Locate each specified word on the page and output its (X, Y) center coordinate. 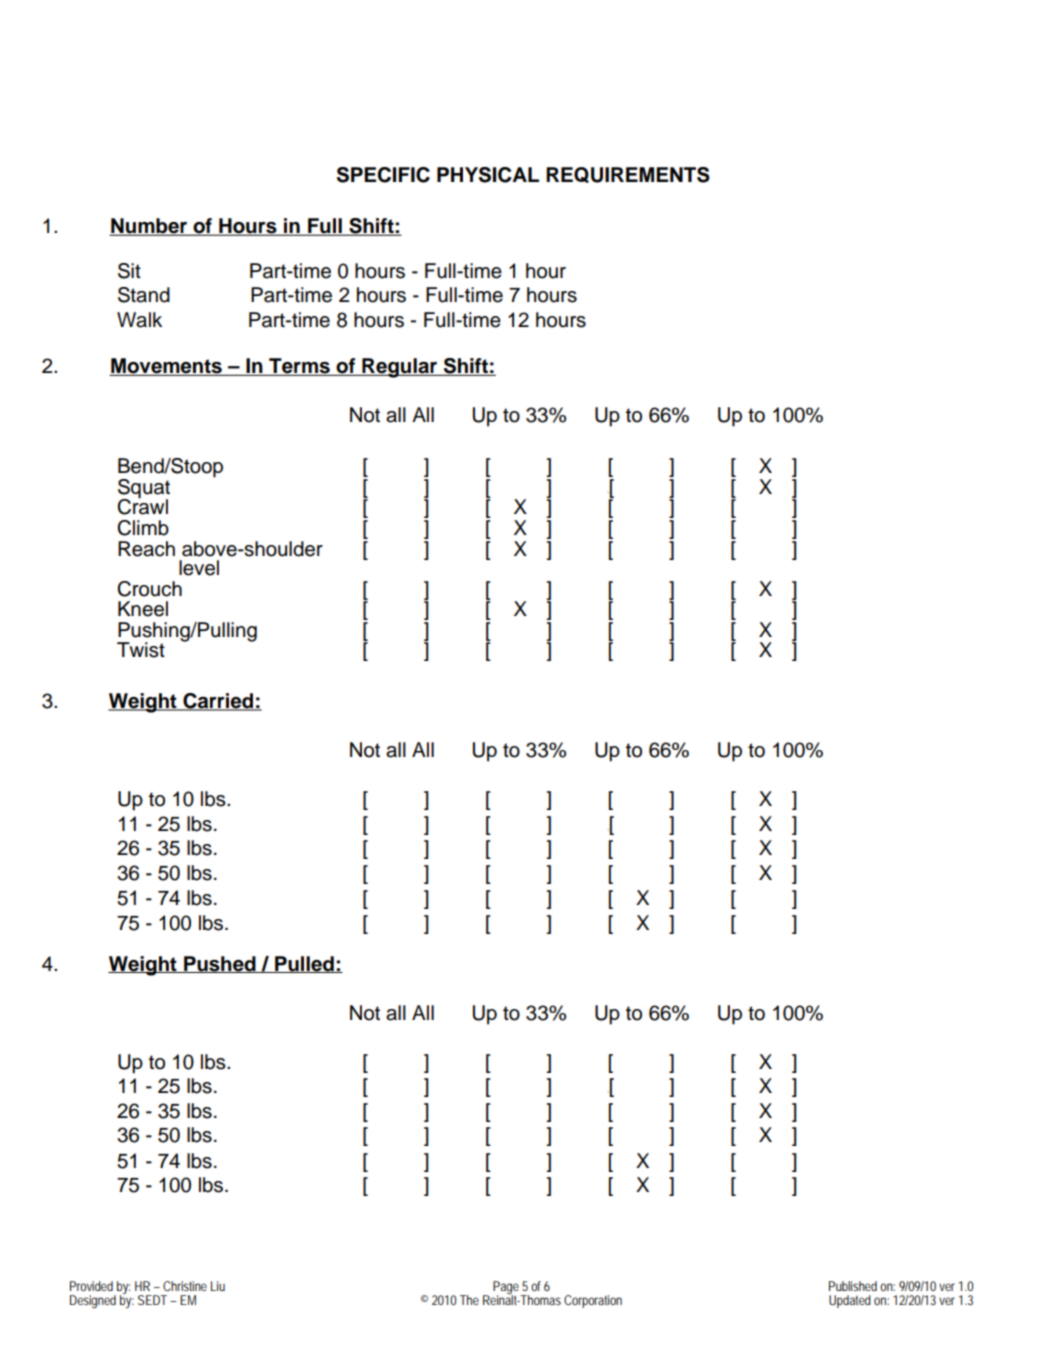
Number (149, 227)
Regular (400, 368)
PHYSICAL (488, 175)
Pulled (304, 964)
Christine (185, 1286)
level (199, 568)
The (469, 1300)
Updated (850, 1301)
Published (853, 1286)
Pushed (220, 964)
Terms (299, 367)
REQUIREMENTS (628, 175)
